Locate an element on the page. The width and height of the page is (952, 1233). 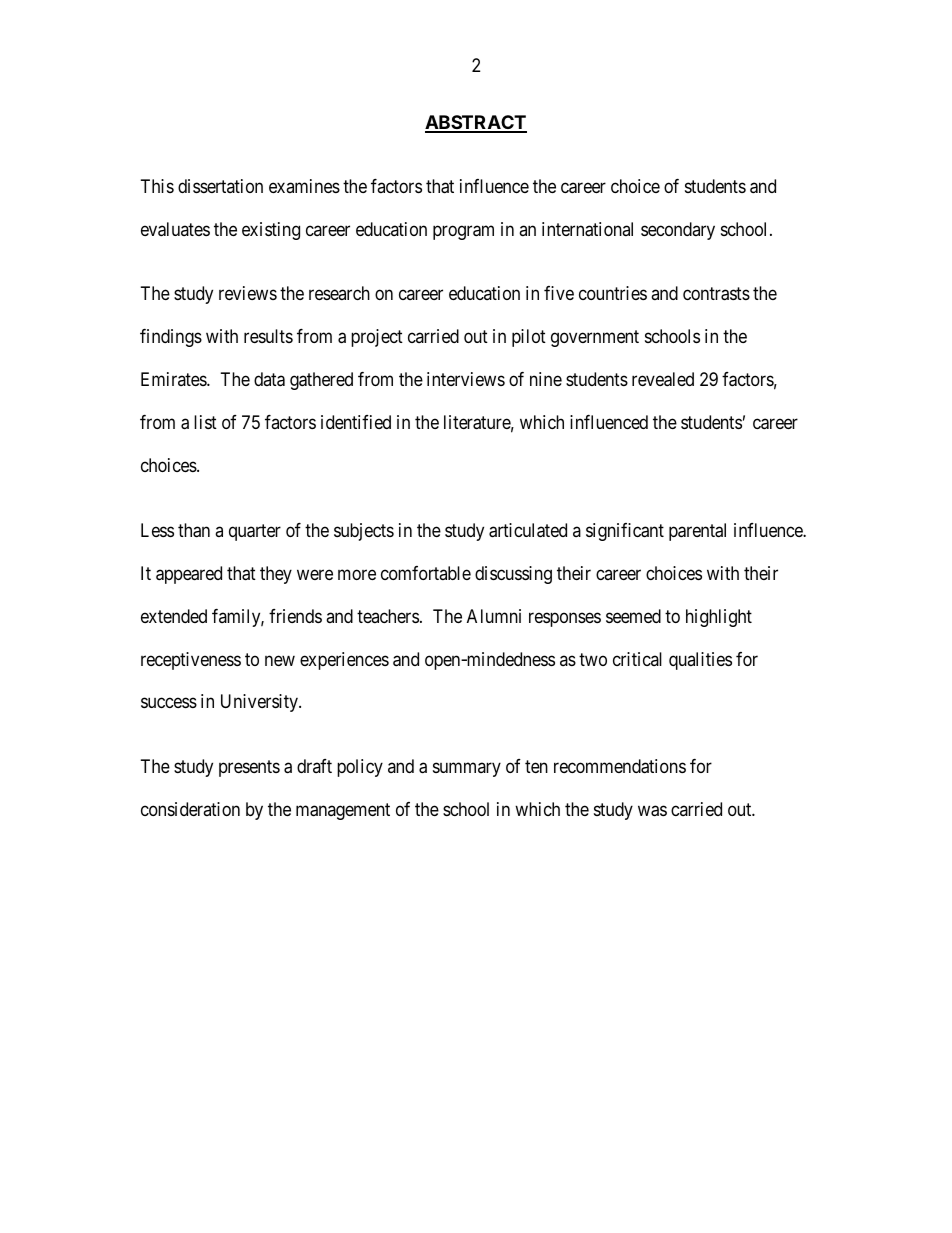
dissertation is located at coordinates (220, 186).
